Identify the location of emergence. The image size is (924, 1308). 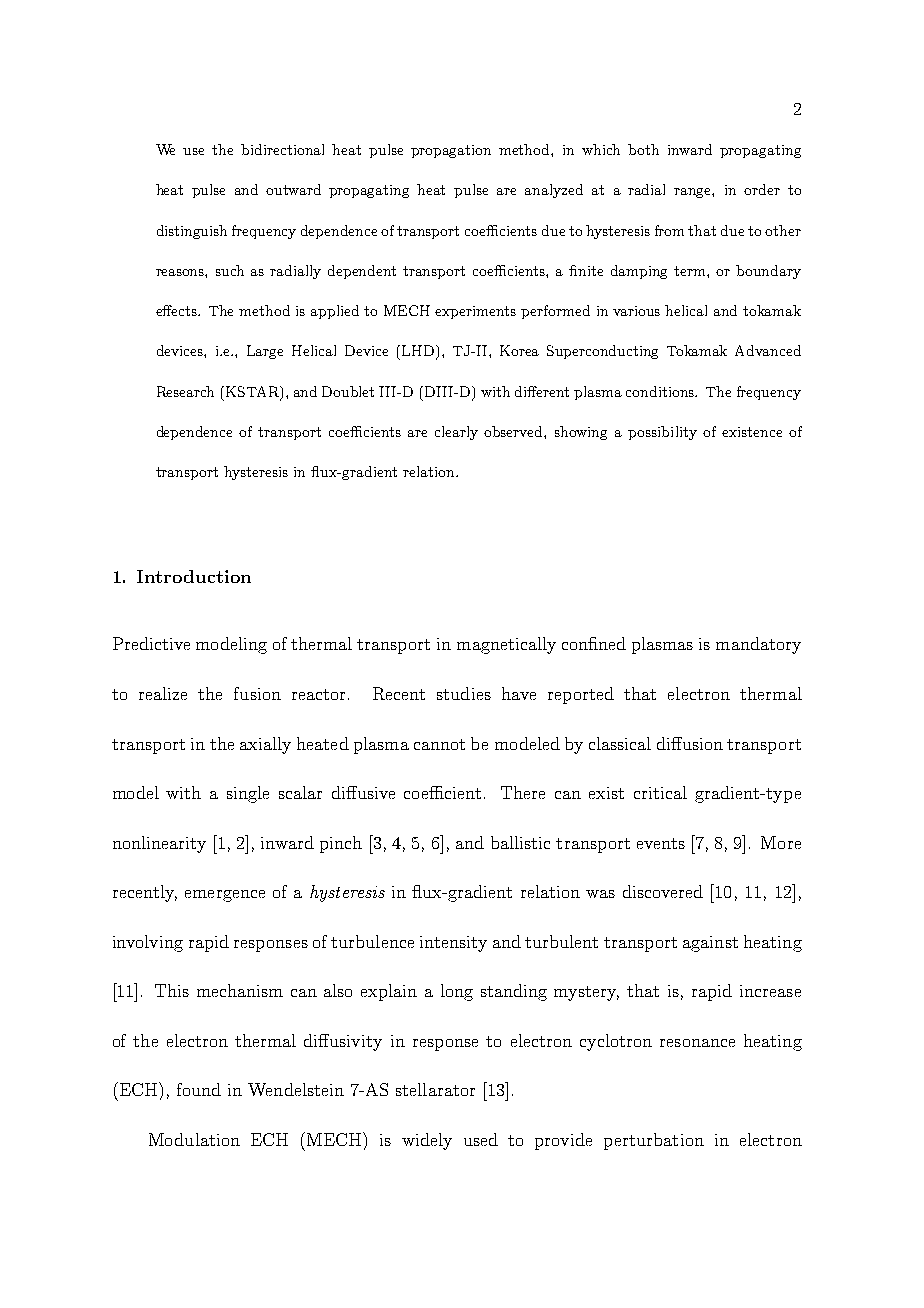
(225, 896).
